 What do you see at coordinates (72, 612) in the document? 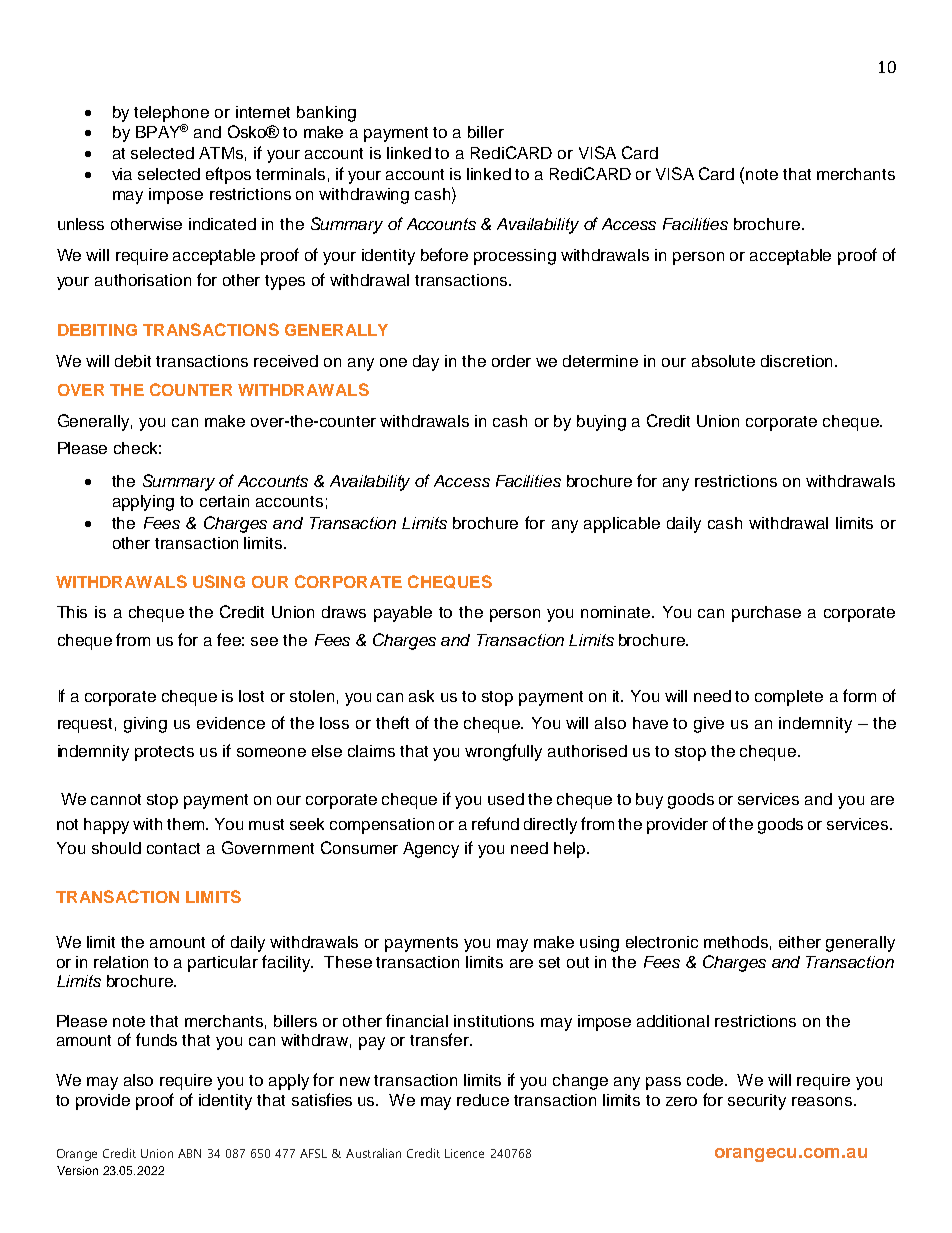
I see `This` at bounding box center [72, 612].
